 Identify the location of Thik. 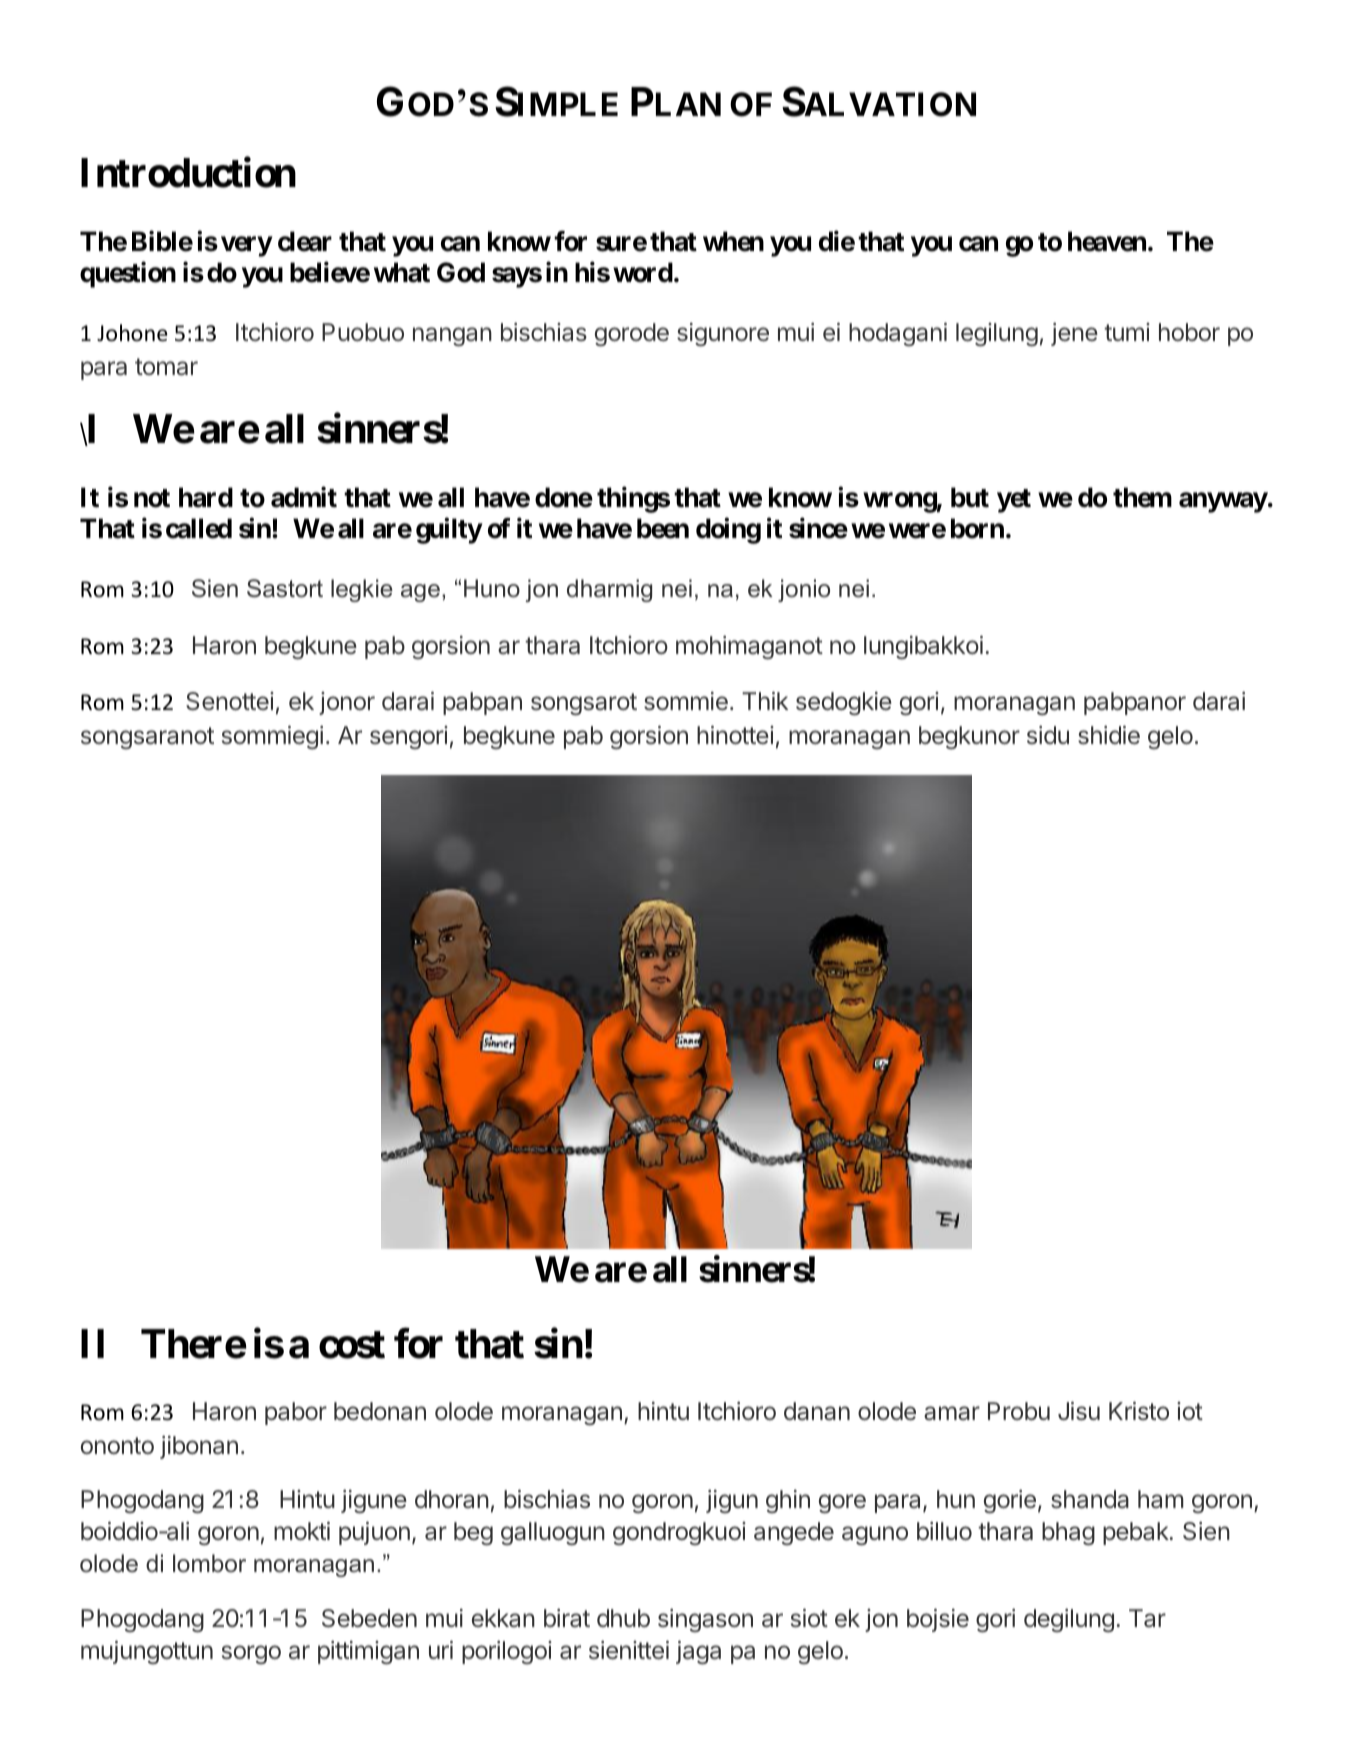
(765, 700).
